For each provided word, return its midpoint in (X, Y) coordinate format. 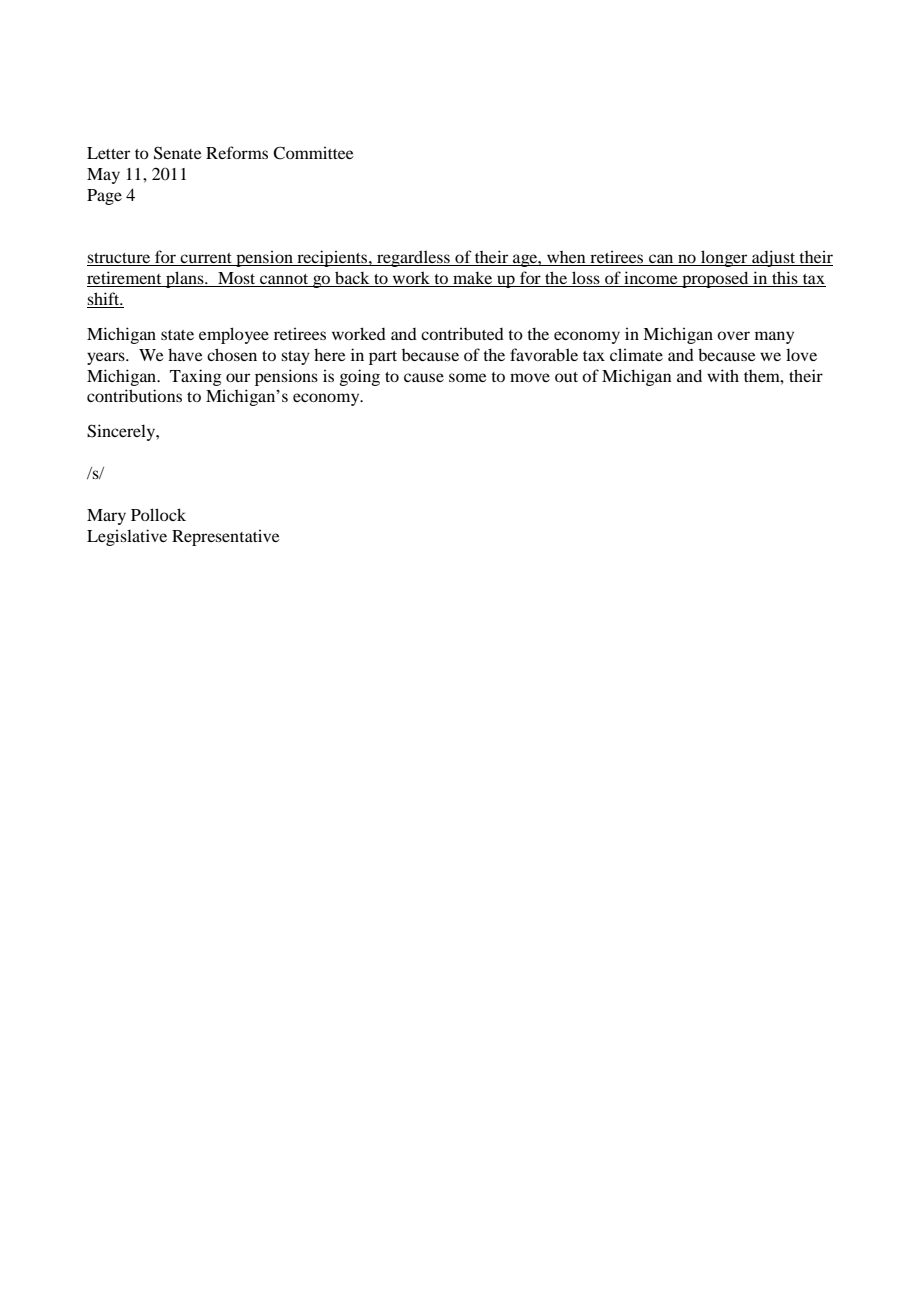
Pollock (158, 514)
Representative (226, 537)
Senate (178, 153)
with (723, 375)
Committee (313, 153)
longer (724, 258)
